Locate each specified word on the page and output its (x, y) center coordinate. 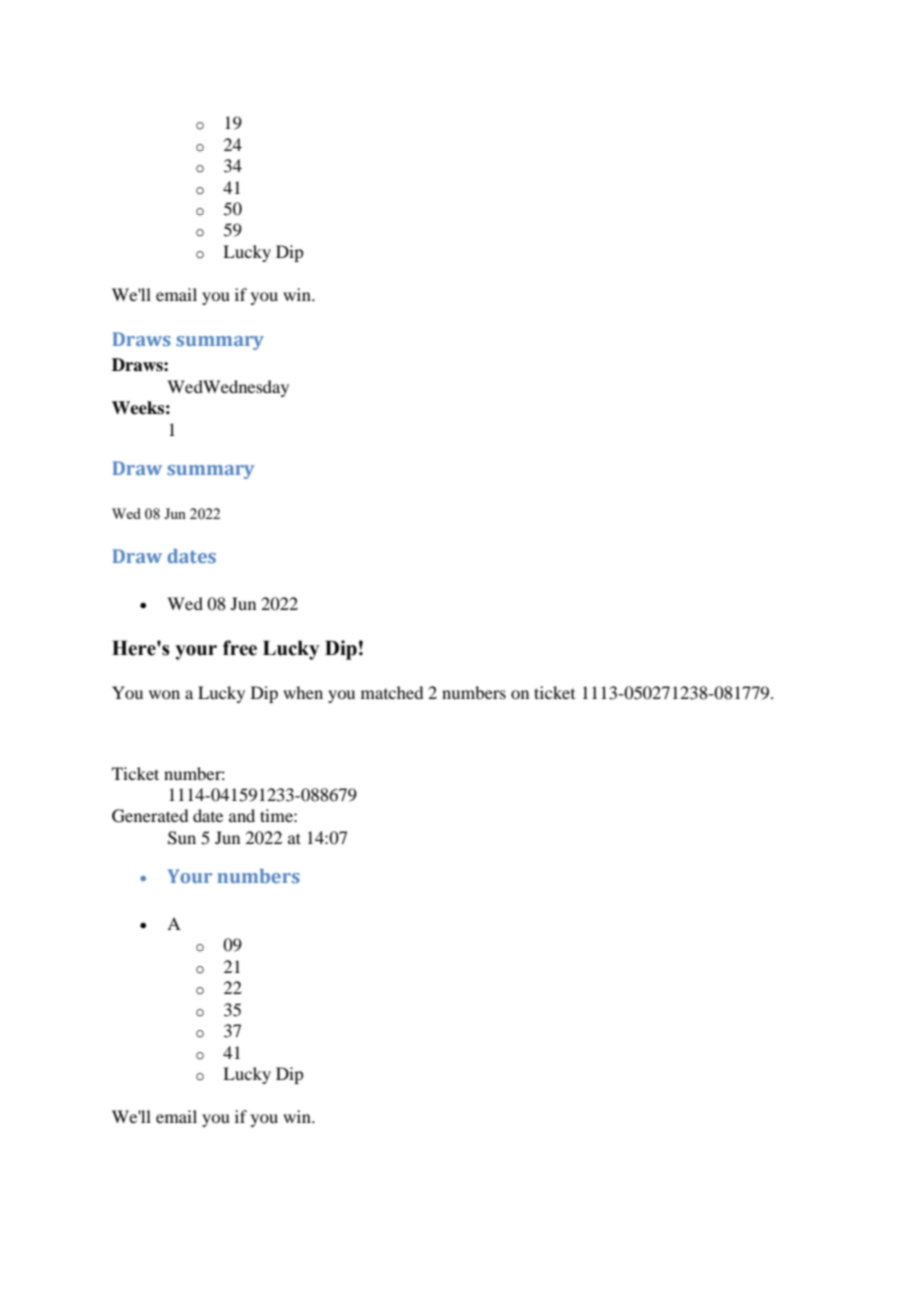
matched (392, 692)
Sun (182, 838)
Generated (150, 816)
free (240, 648)
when (303, 692)
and (242, 815)
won (164, 694)
